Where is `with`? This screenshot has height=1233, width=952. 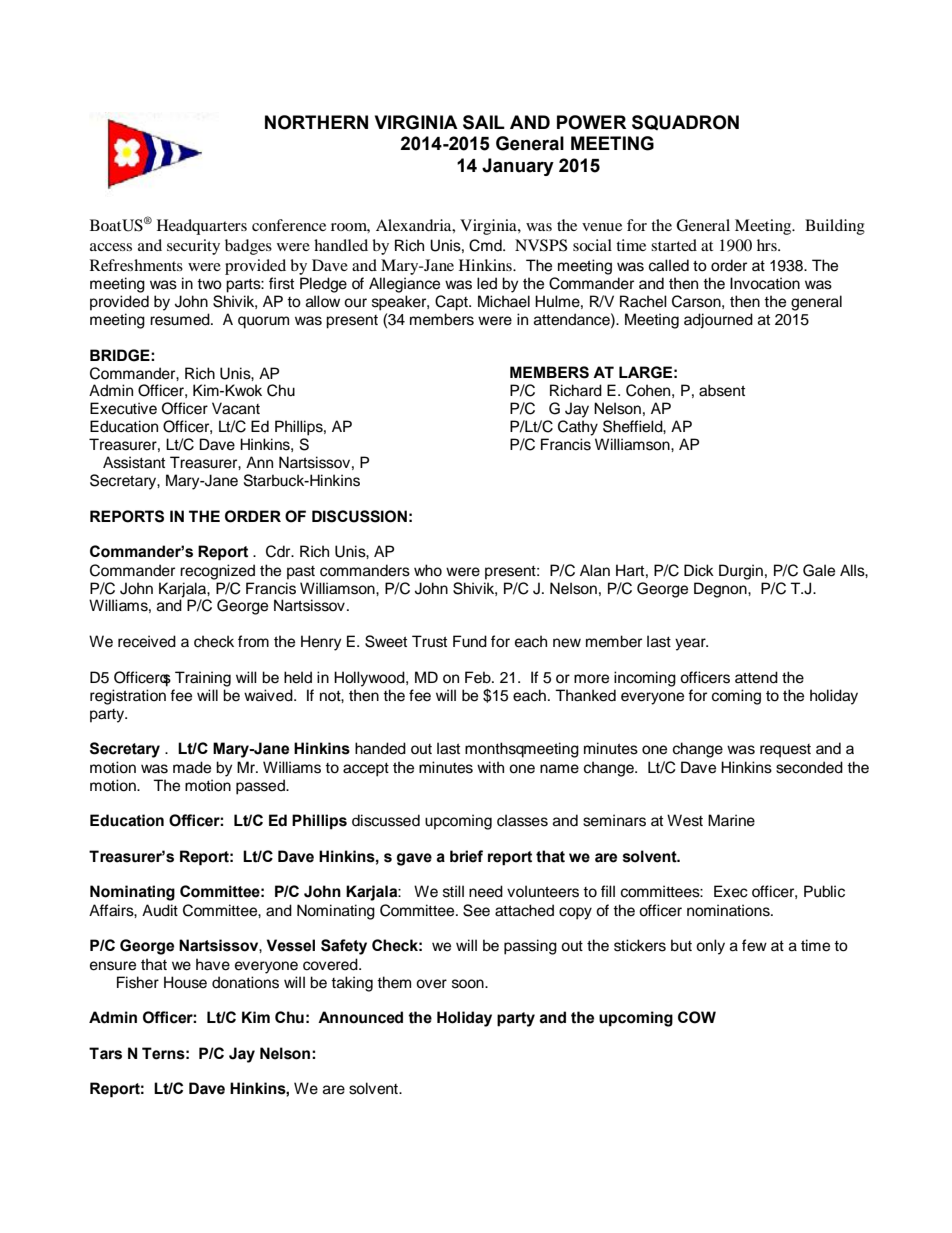 with is located at coordinates (490, 767).
